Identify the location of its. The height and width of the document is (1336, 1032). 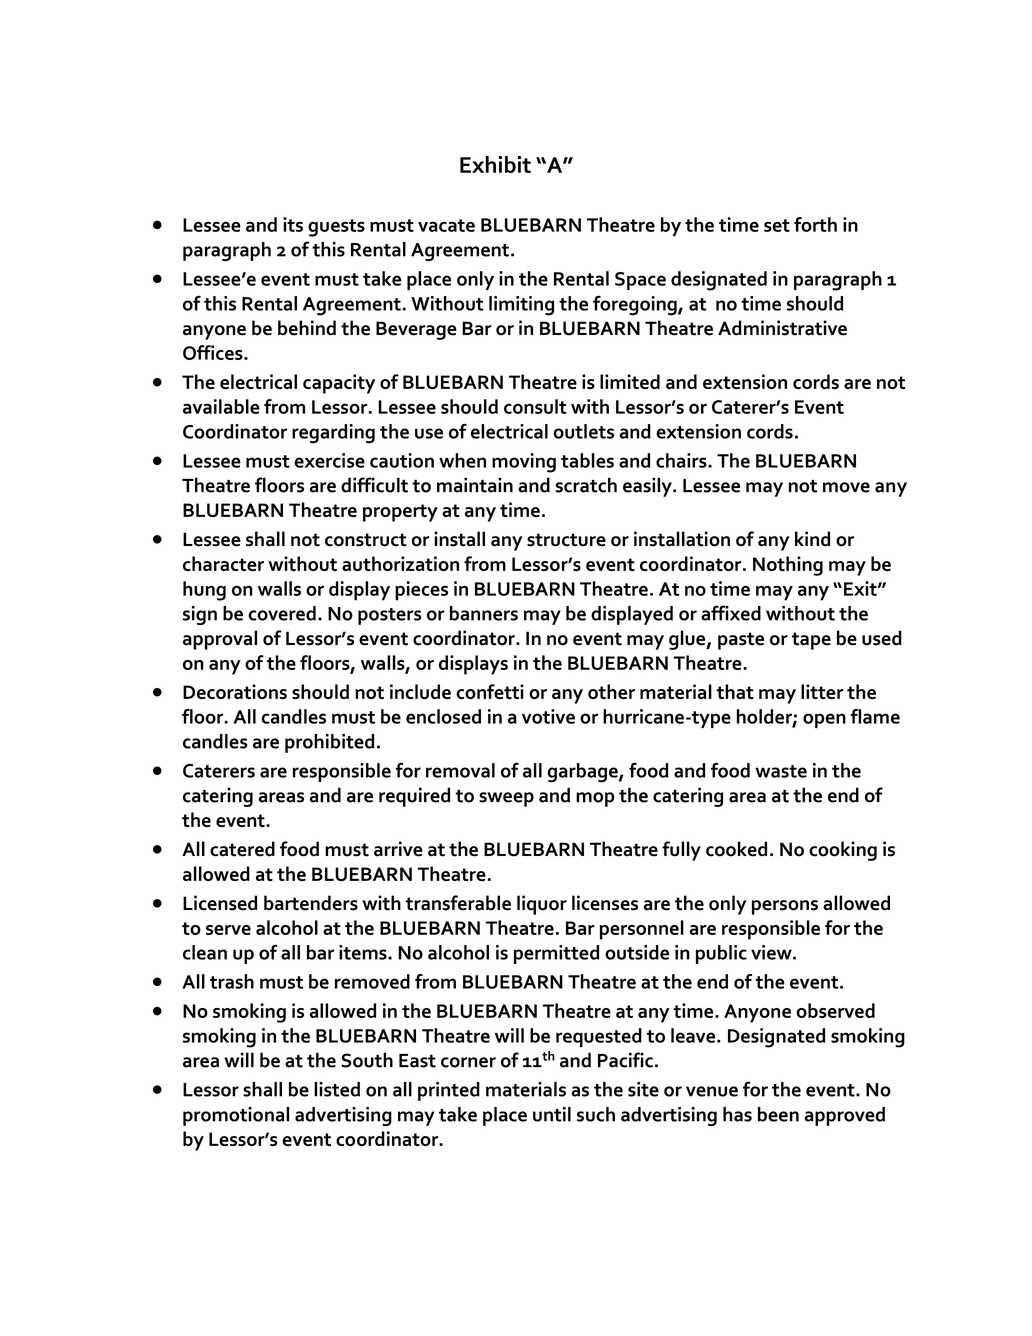
(293, 224).
